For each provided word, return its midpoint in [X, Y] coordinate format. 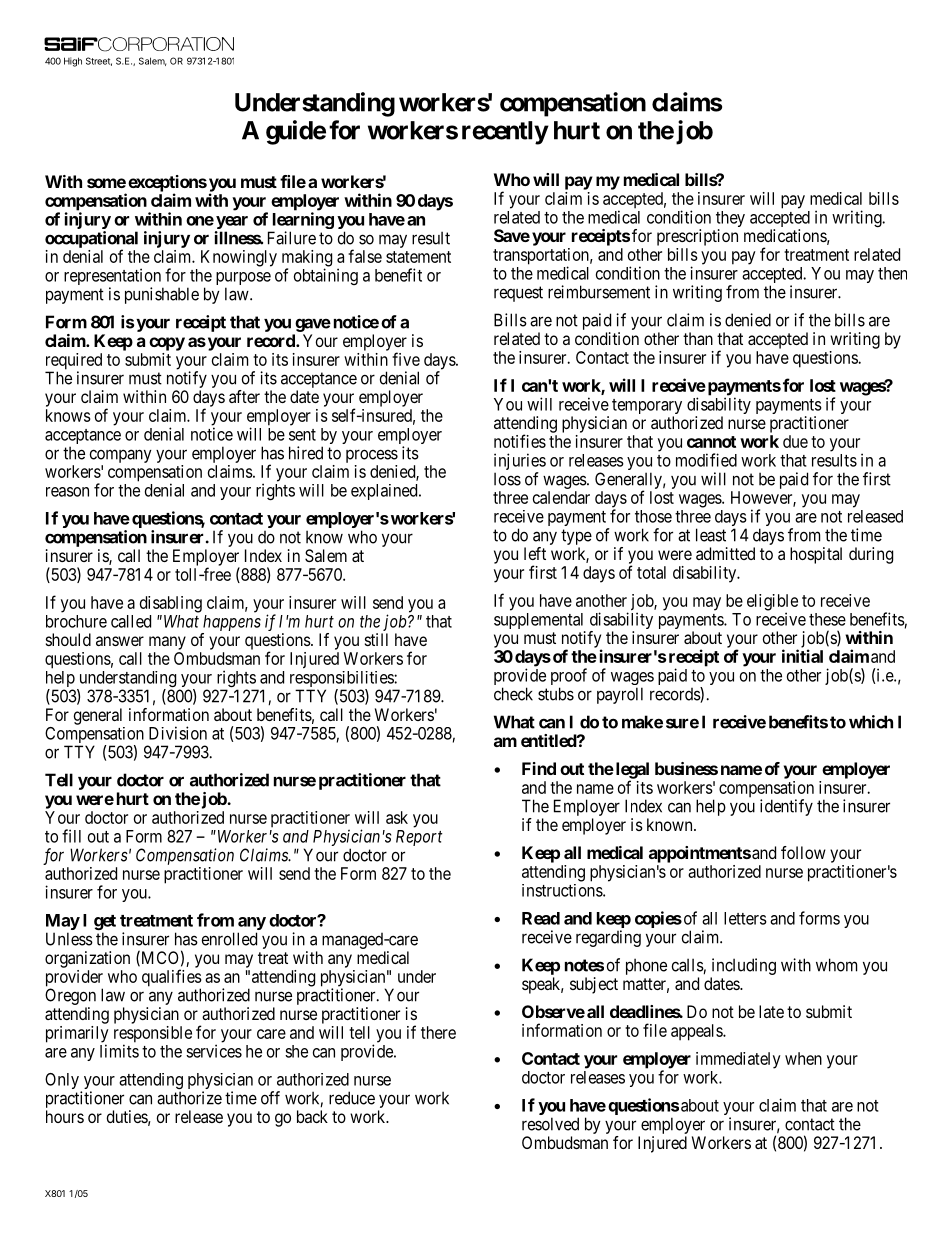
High [73, 62]
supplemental [540, 622]
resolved [550, 1124]
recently [505, 133]
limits [119, 1051]
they [730, 220]
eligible [772, 603]
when [803, 1058]
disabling [171, 604]
